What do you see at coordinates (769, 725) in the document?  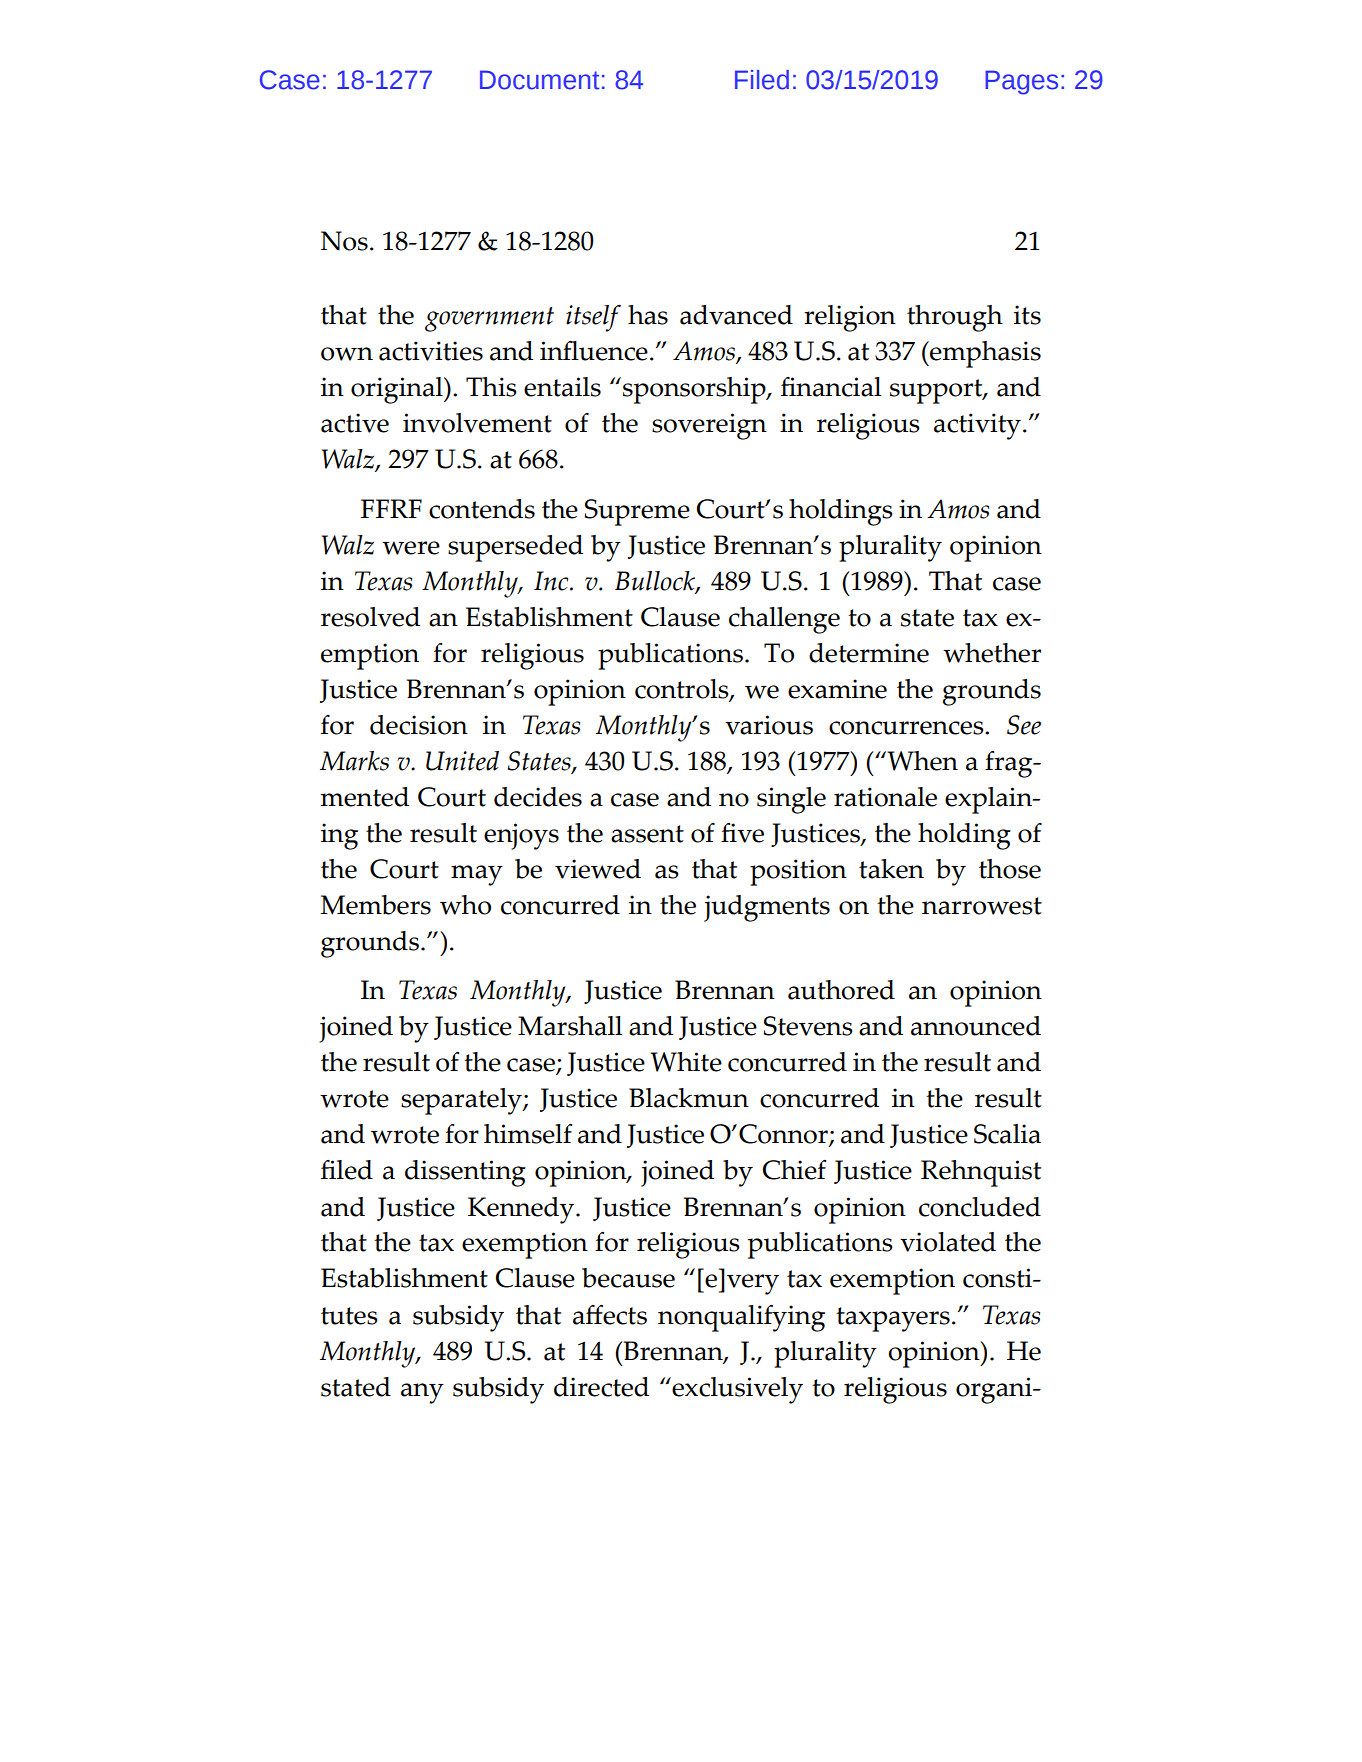 I see `various` at bounding box center [769, 725].
